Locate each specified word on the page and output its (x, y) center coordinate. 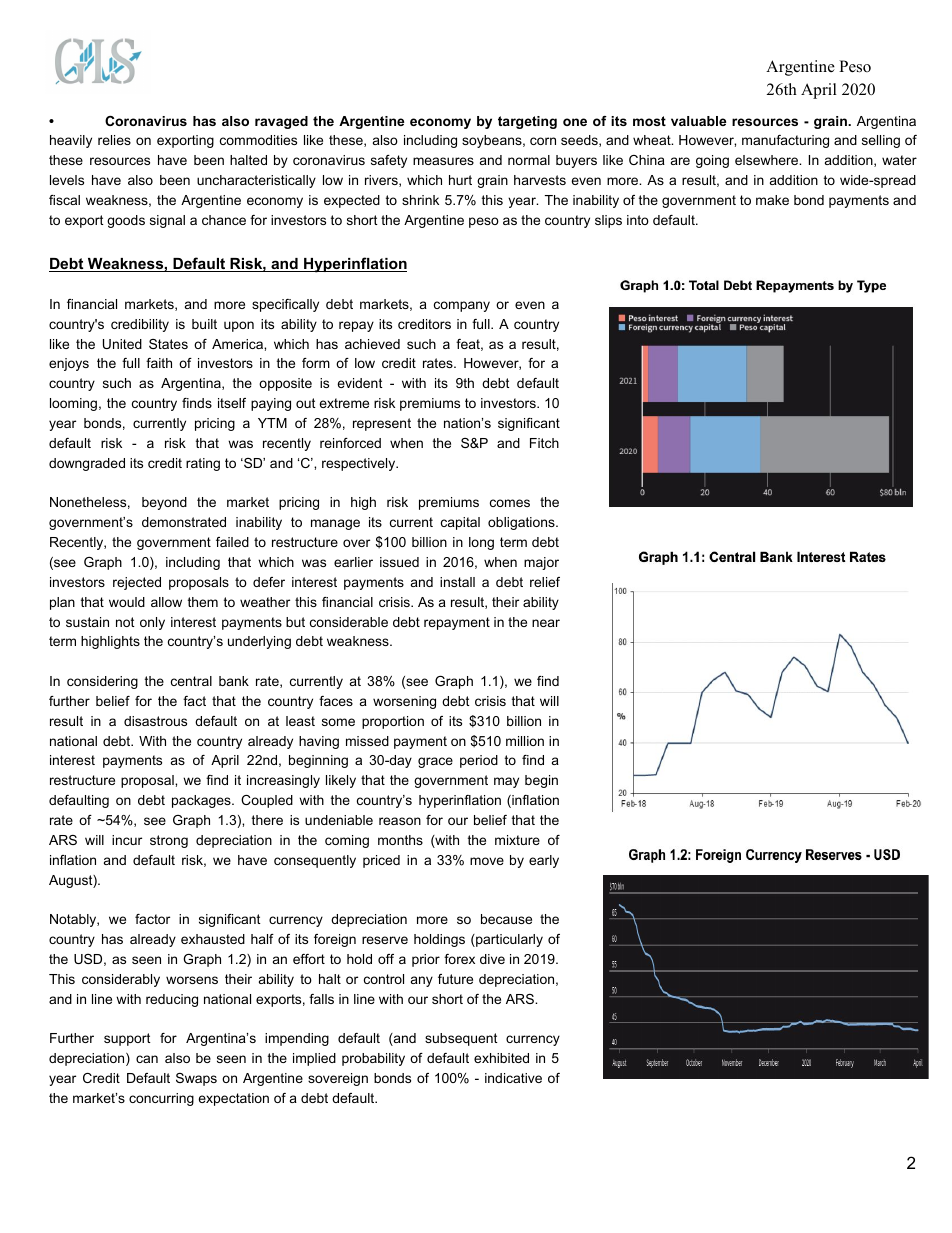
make (772, 200)
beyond (164, 503)
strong (169, 841)
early (544, 861)
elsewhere (768, 160)
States (168, 344)
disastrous (155, 721)
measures (443, 161)
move (487, 861)
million (525, 741)
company (462, 306)
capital (460, 523)
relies (114, 140)
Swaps (196, 1079)
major (541, 563)
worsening (404, 702)
